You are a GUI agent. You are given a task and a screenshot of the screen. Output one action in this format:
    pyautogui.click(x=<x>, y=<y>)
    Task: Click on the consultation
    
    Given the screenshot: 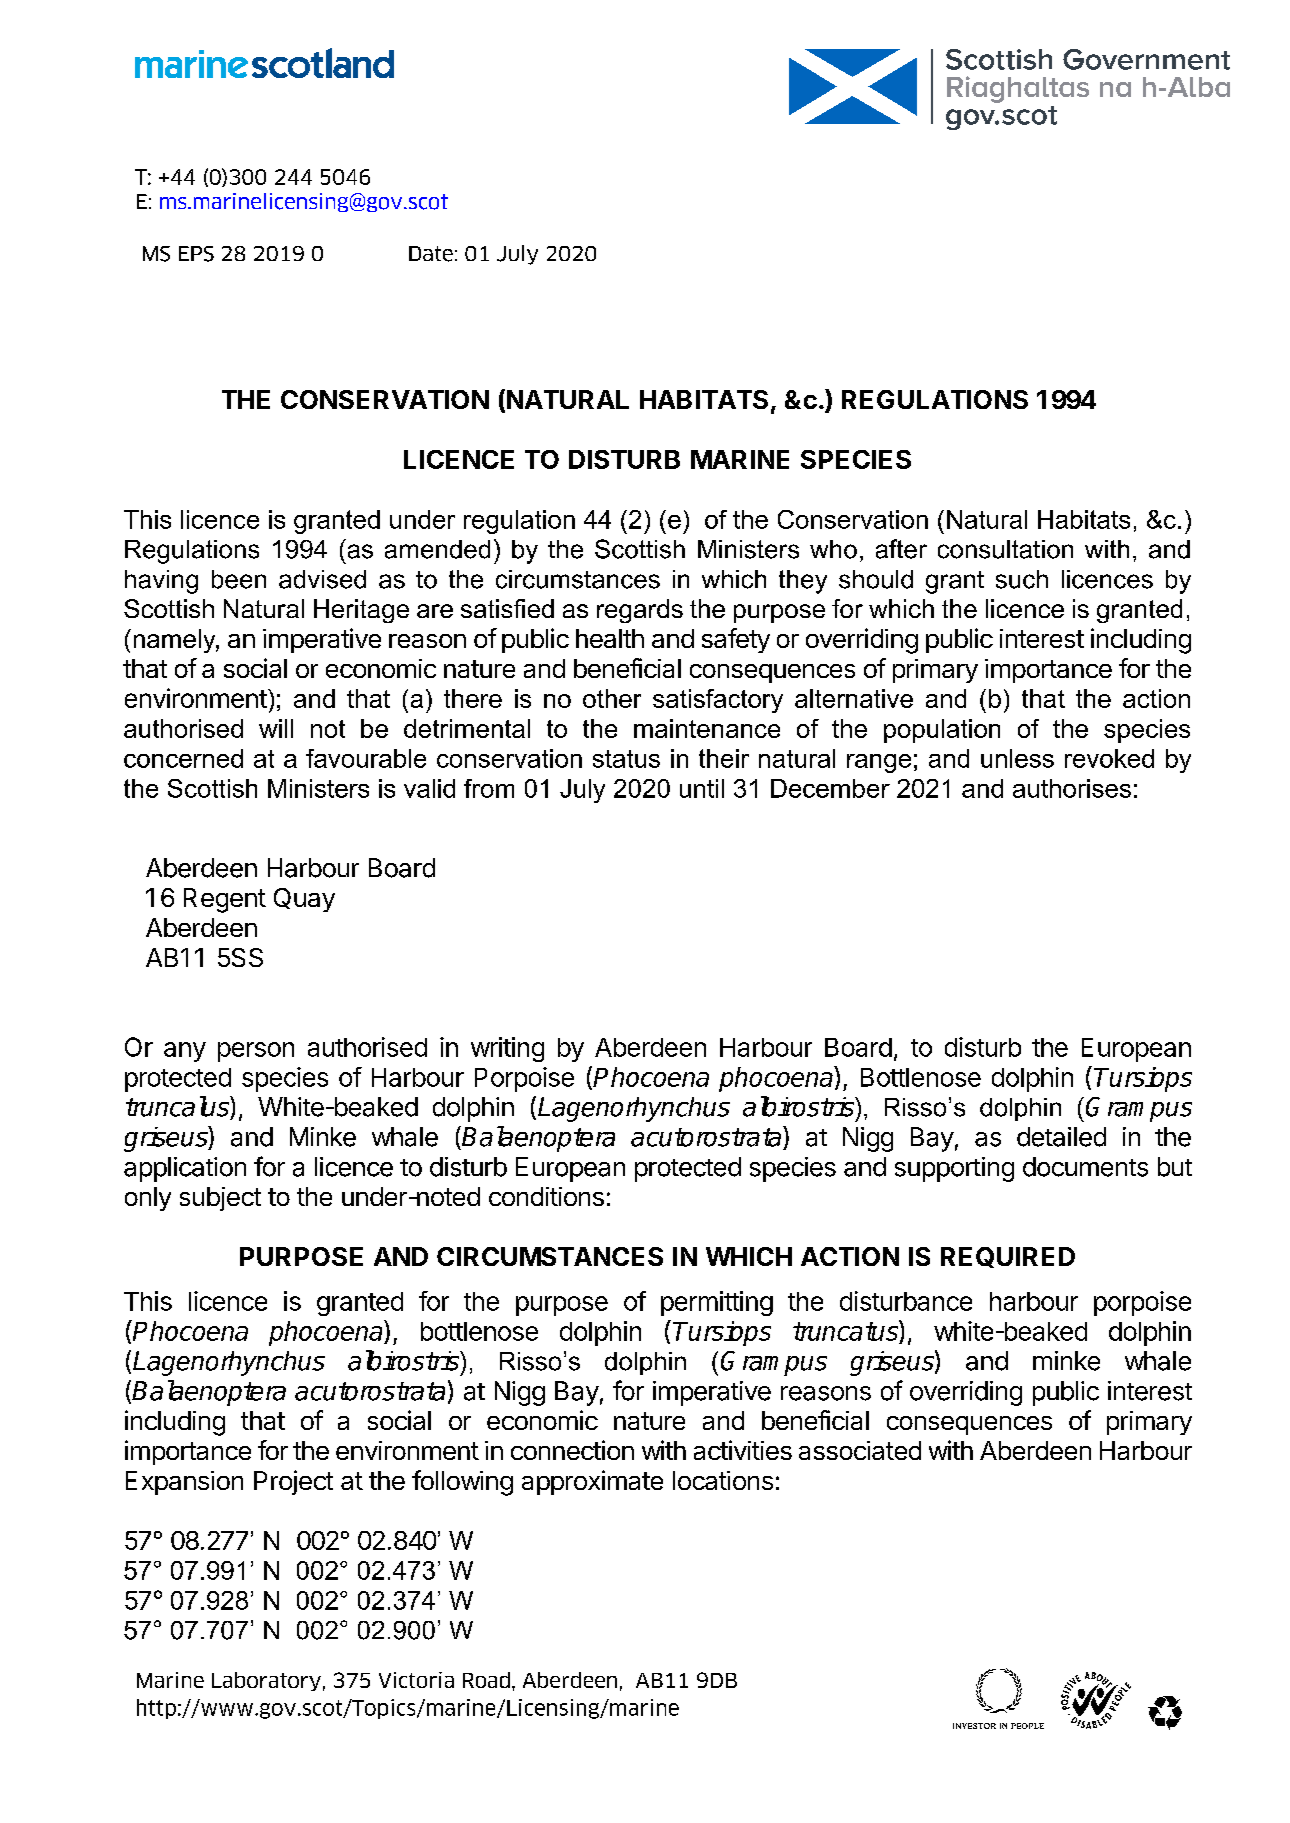 What is the action you would take?
    pyautogui.click(x=1005, y=549)
